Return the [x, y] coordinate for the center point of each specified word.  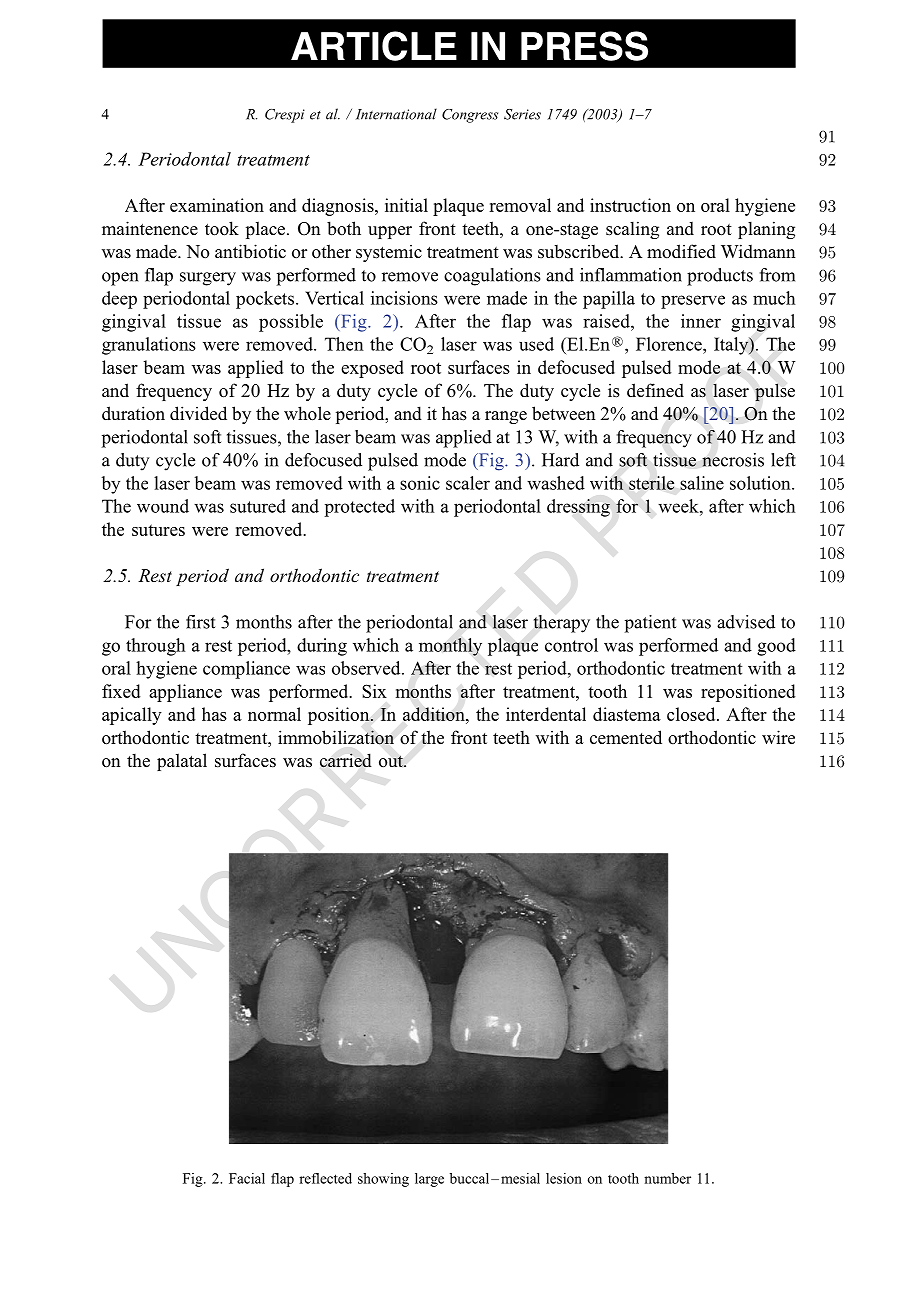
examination [217, 205]
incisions [404, 298]
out [392, 761]
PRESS [584, 46]
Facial [247, 1178]
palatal [182, 762]
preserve [693, 302]
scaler [468, 483]
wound [163, 506]
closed [692, 714]
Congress [470, 116]
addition [435, 714]
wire [778, 737]
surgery [208, 279]
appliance [185, 693]
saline [702, 483]
